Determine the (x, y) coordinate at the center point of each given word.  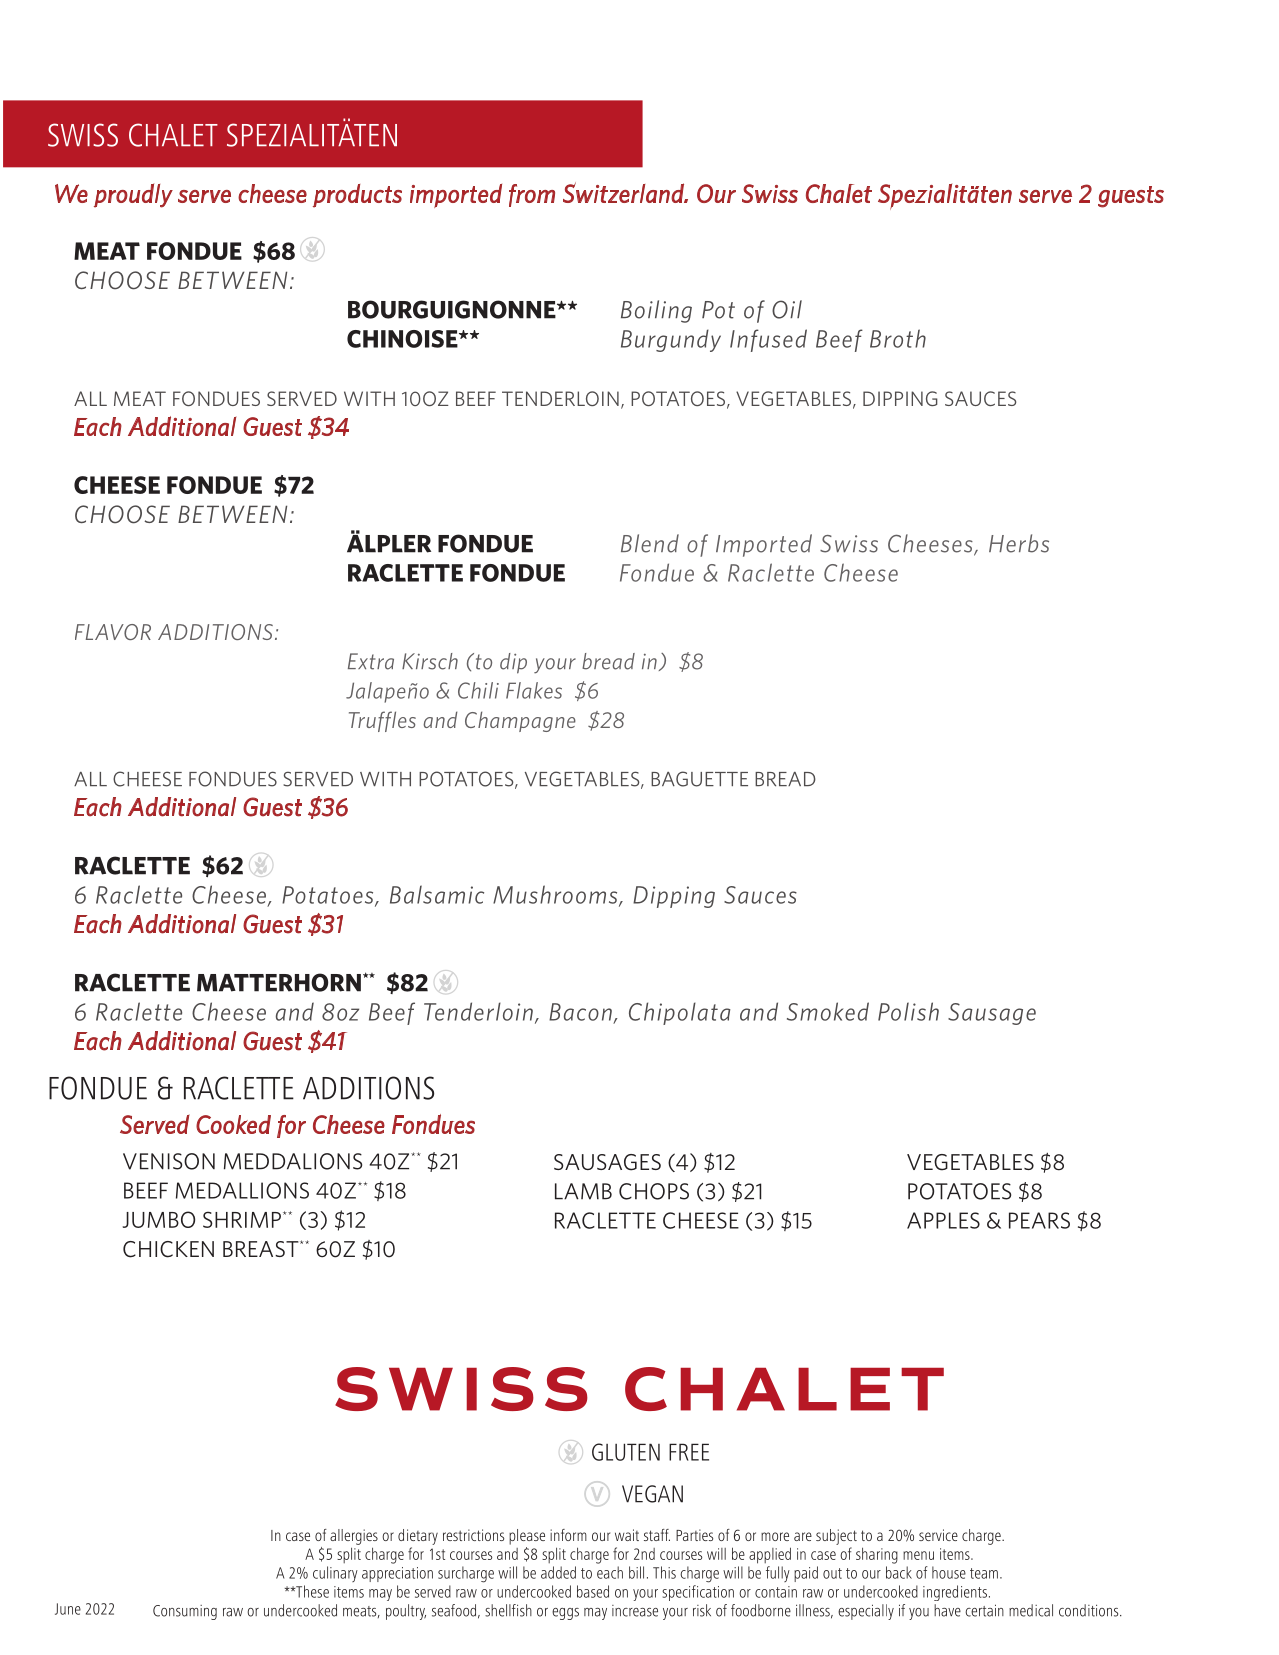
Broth (898, 338)
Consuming (185, 1612)
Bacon (580, 1012)
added (558, 1572)
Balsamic (437, 894)
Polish (908, 1011)
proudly (133, 195)
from (532, 195)
